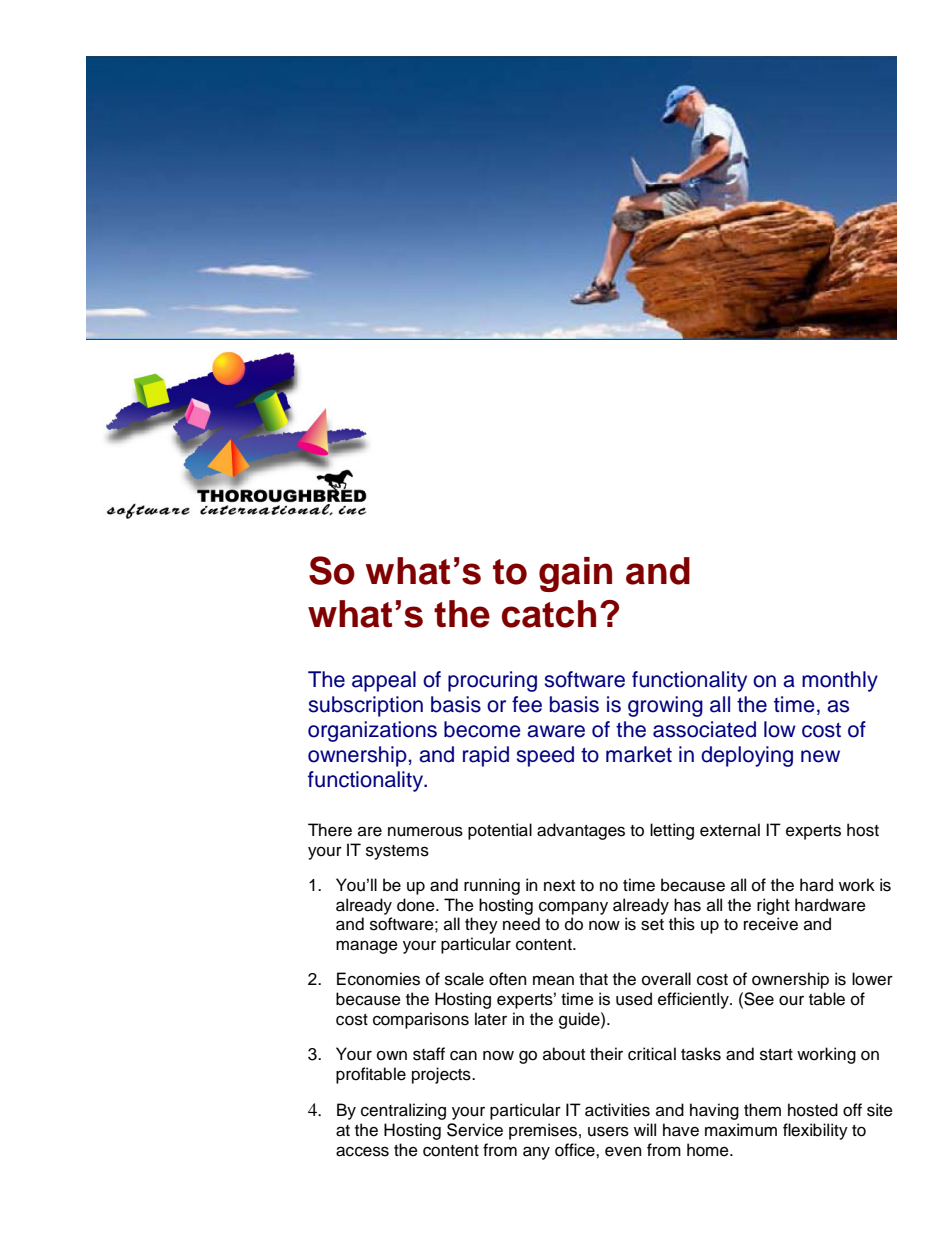 The width and height of the screenshot is (952, 1233). I want to click on manage, so click(367, 947).
